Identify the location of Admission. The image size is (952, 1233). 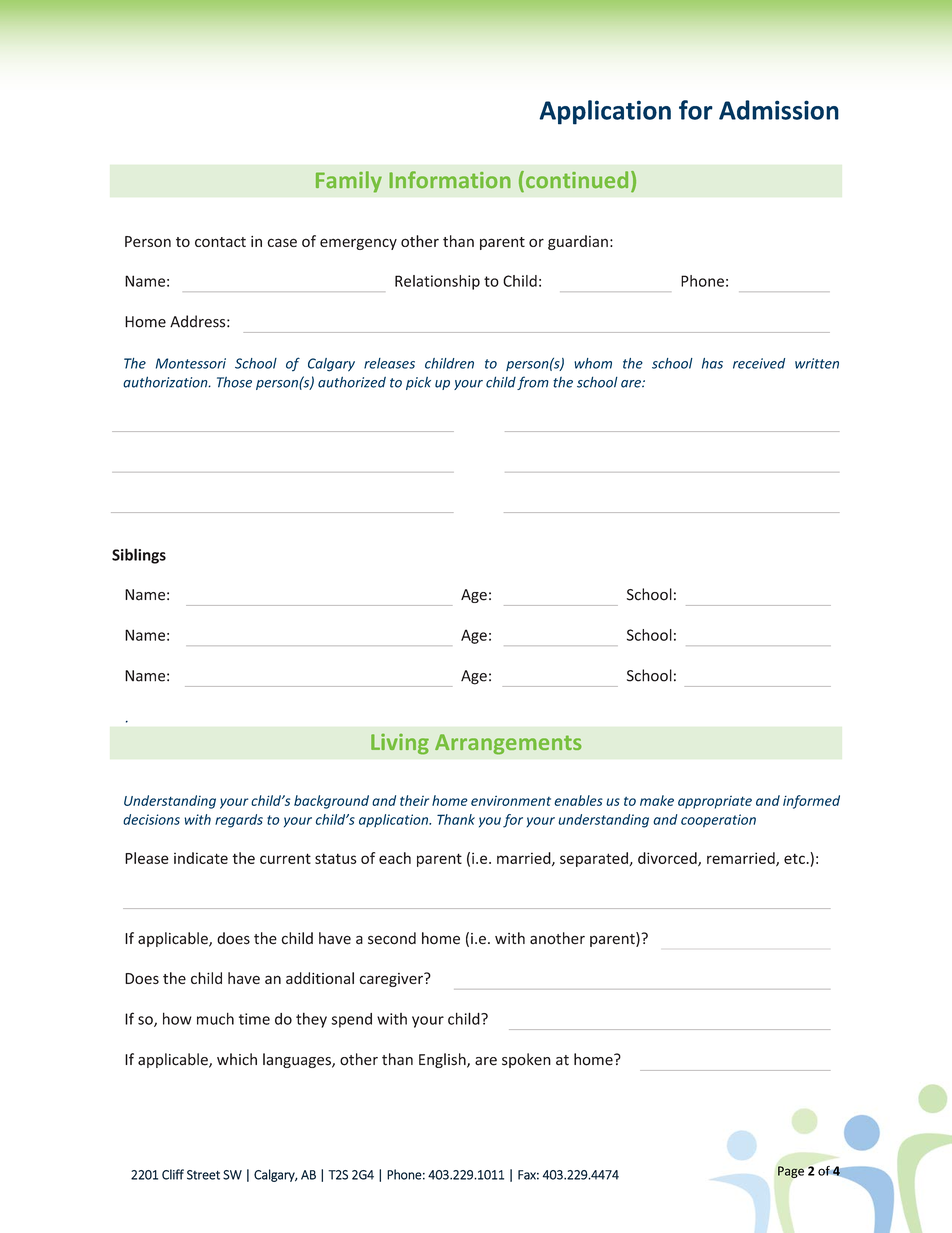
(779, 110).
